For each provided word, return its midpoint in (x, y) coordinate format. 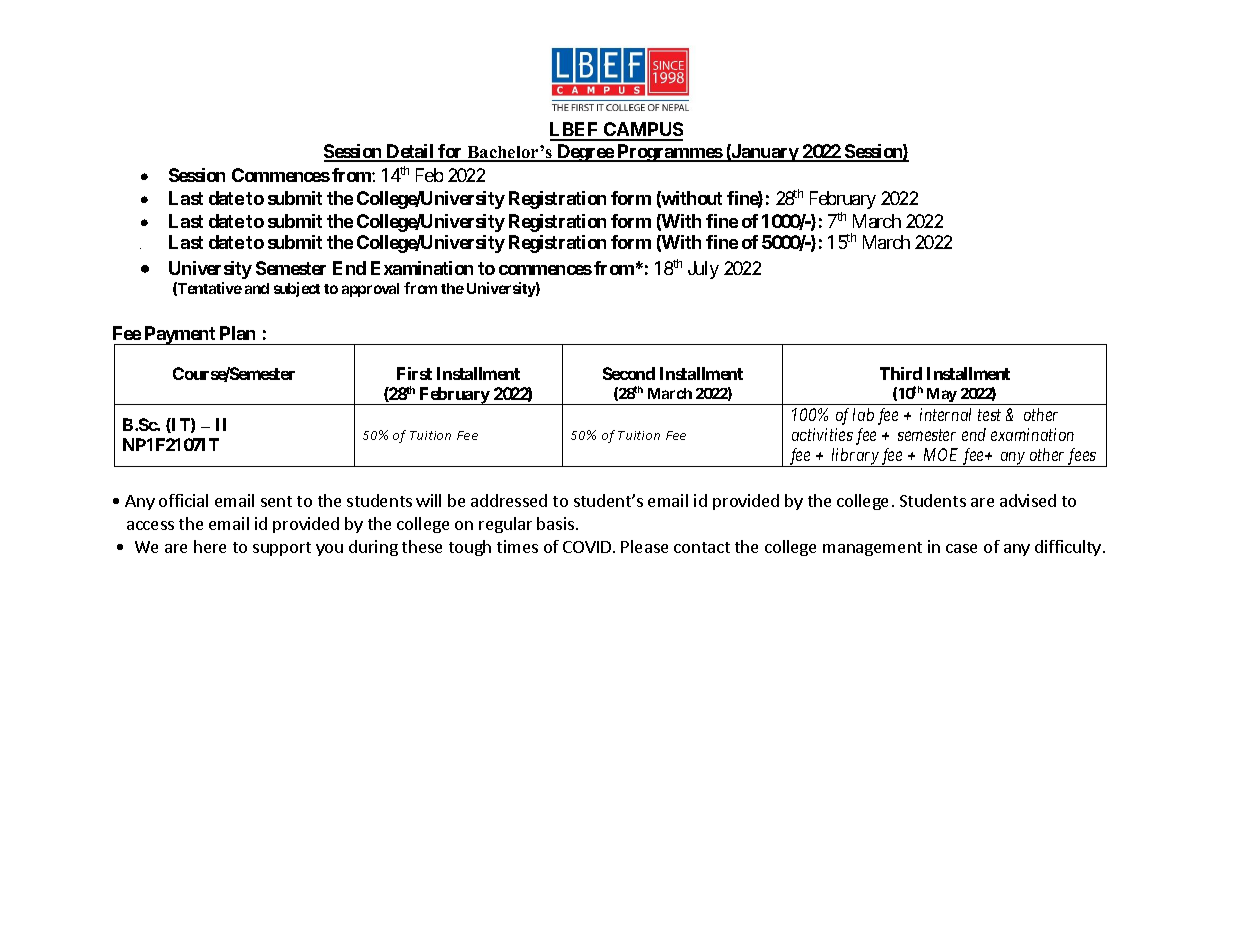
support (282, 549)
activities (822, 434)
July (703, 270)
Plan (237, 333)
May (941, 396)
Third (901, 373)
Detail (410, 152)
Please (644, 546)
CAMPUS (642, 131)
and (257, 288)
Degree (585, 153)
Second (629, 373)
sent (276, 501)
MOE (941, 454)
